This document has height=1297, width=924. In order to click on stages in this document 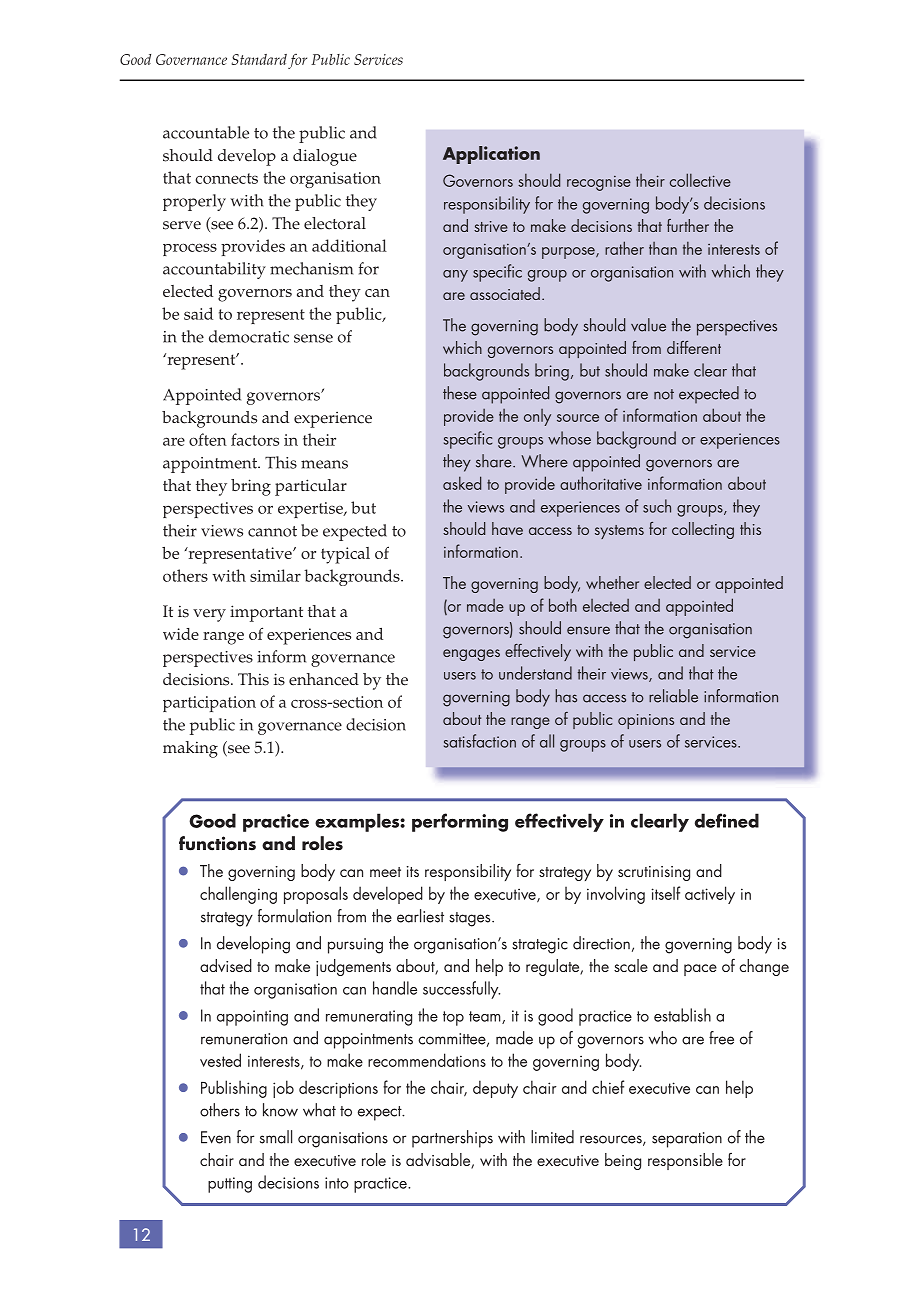, I will do `click(471, 919)`.
